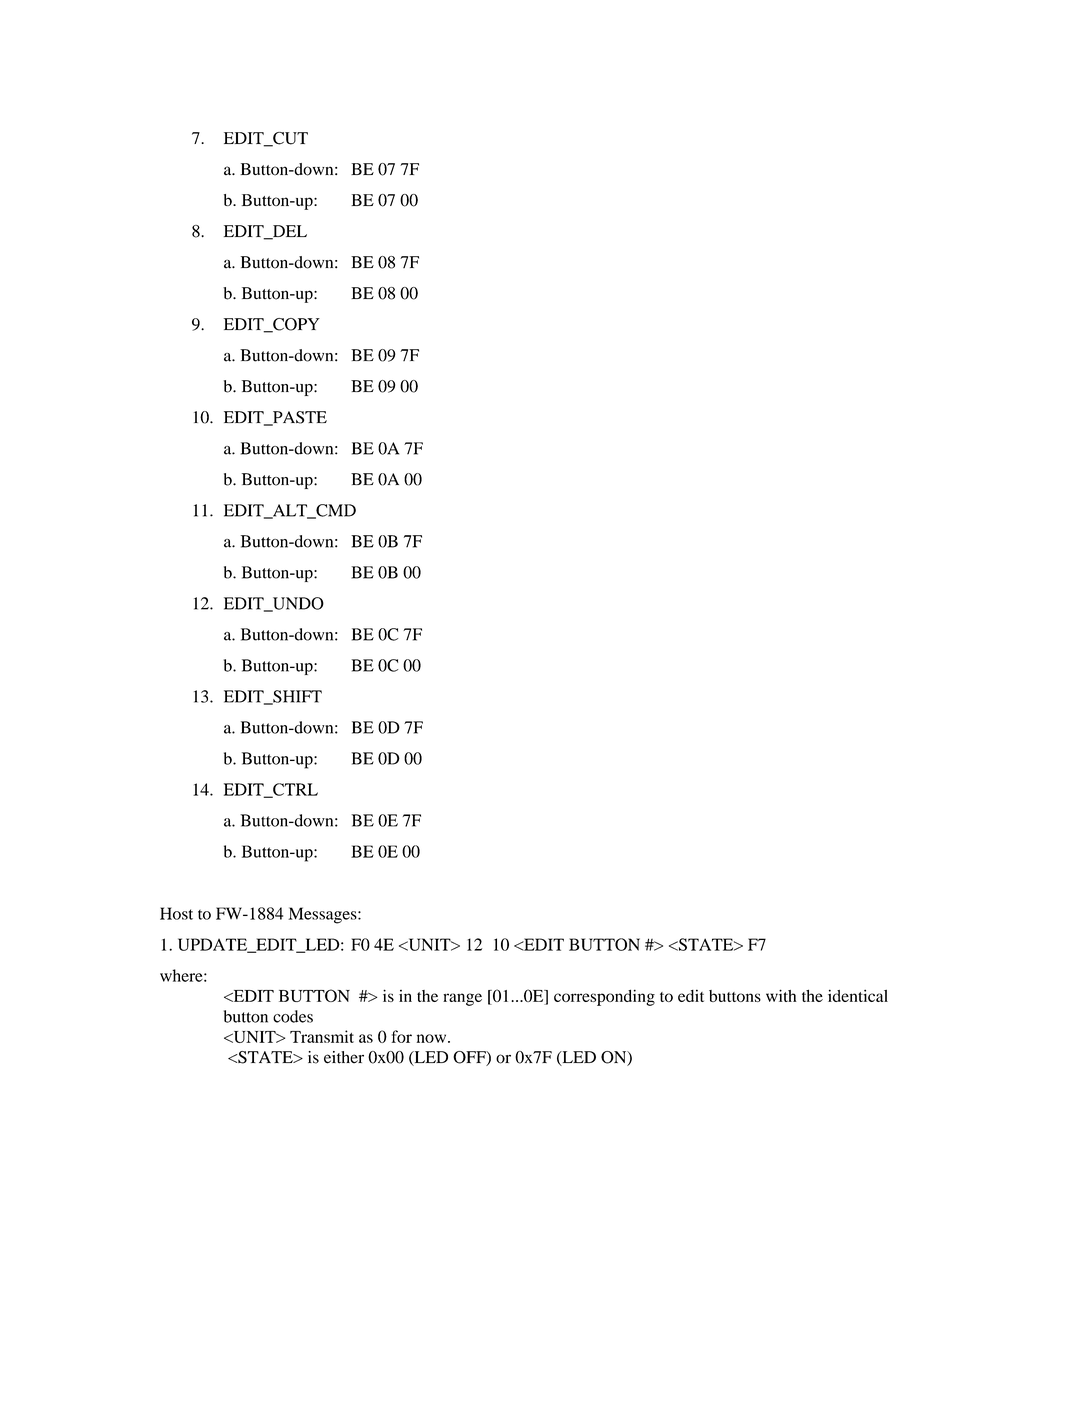 The width and height of the screenshot is (1085, 1404). I want to click on Transmit, so click(322, 1036).
